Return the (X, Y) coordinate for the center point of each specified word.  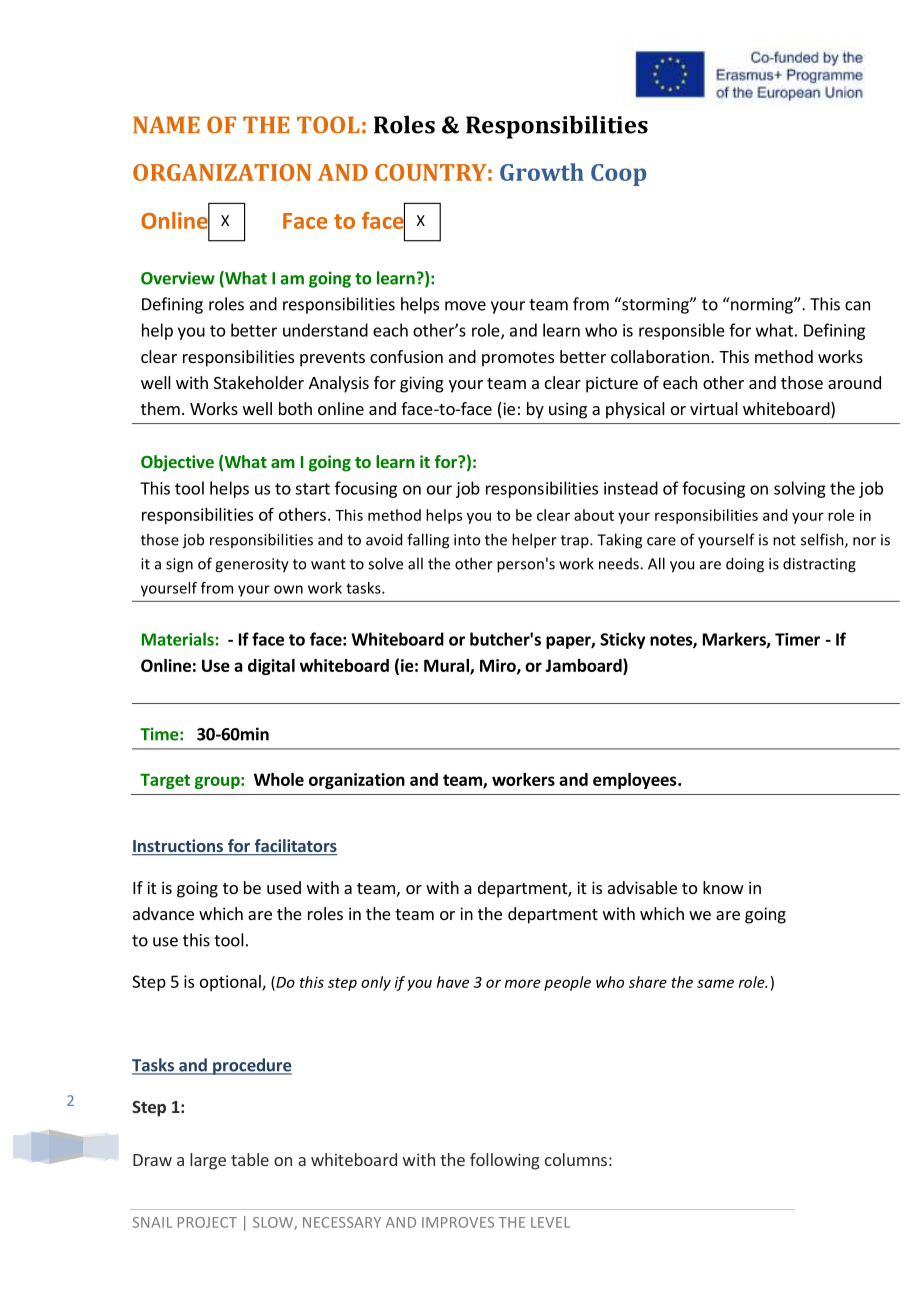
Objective (177, 463)
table (250, 1159)
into (467, 540)
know (723, 887)
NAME (166, 124)
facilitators (295, 847)
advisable (642, 887)
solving (800, 489)
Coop (618, 175)
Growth (542, 172)
